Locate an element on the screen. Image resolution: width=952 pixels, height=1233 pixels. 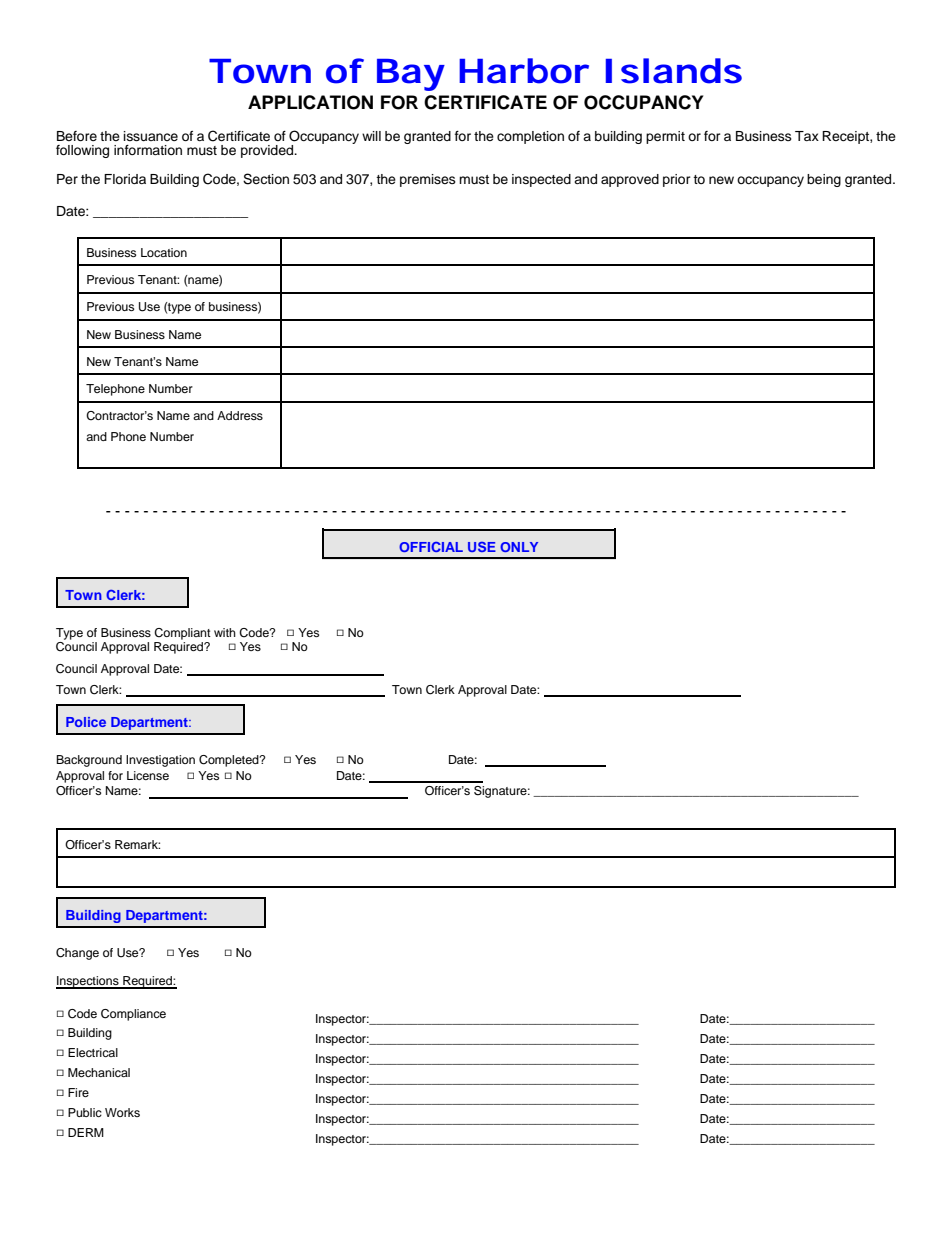
Works is located at coordinates (122, 1112).
